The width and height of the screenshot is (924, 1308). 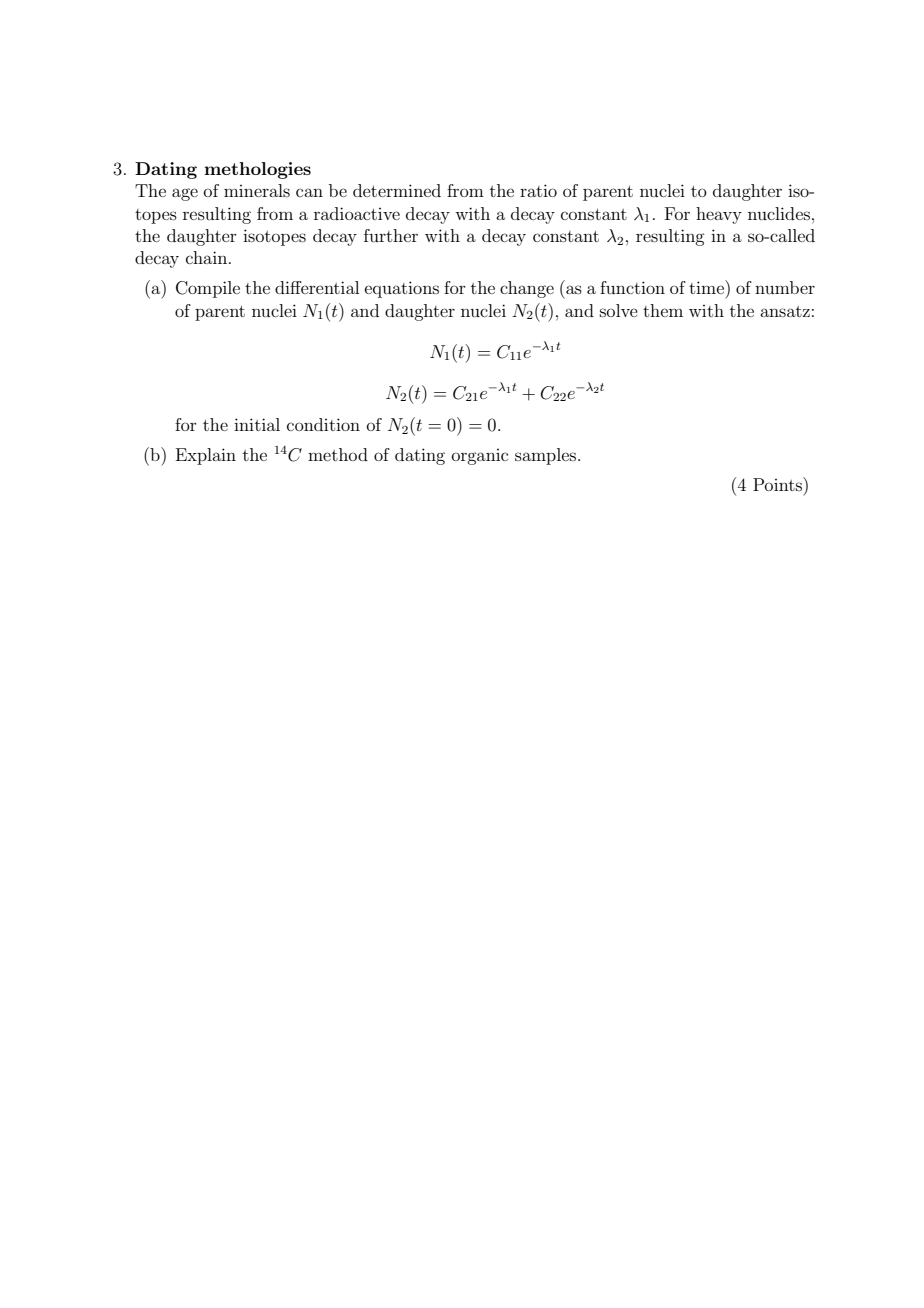 I want to click on time, so click(x=707, y=287).
